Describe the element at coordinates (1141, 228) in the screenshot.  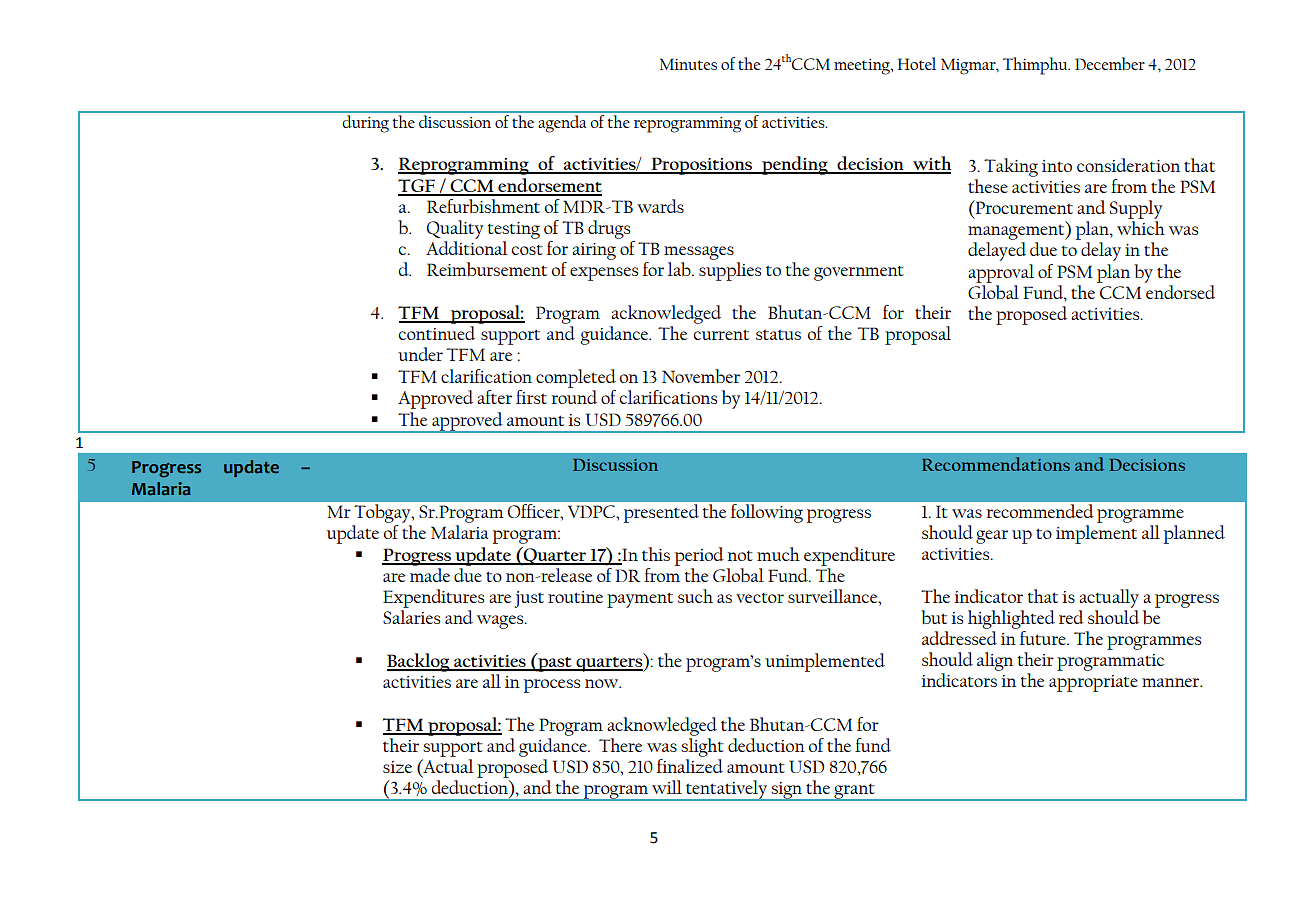
I see `which` at that location.
